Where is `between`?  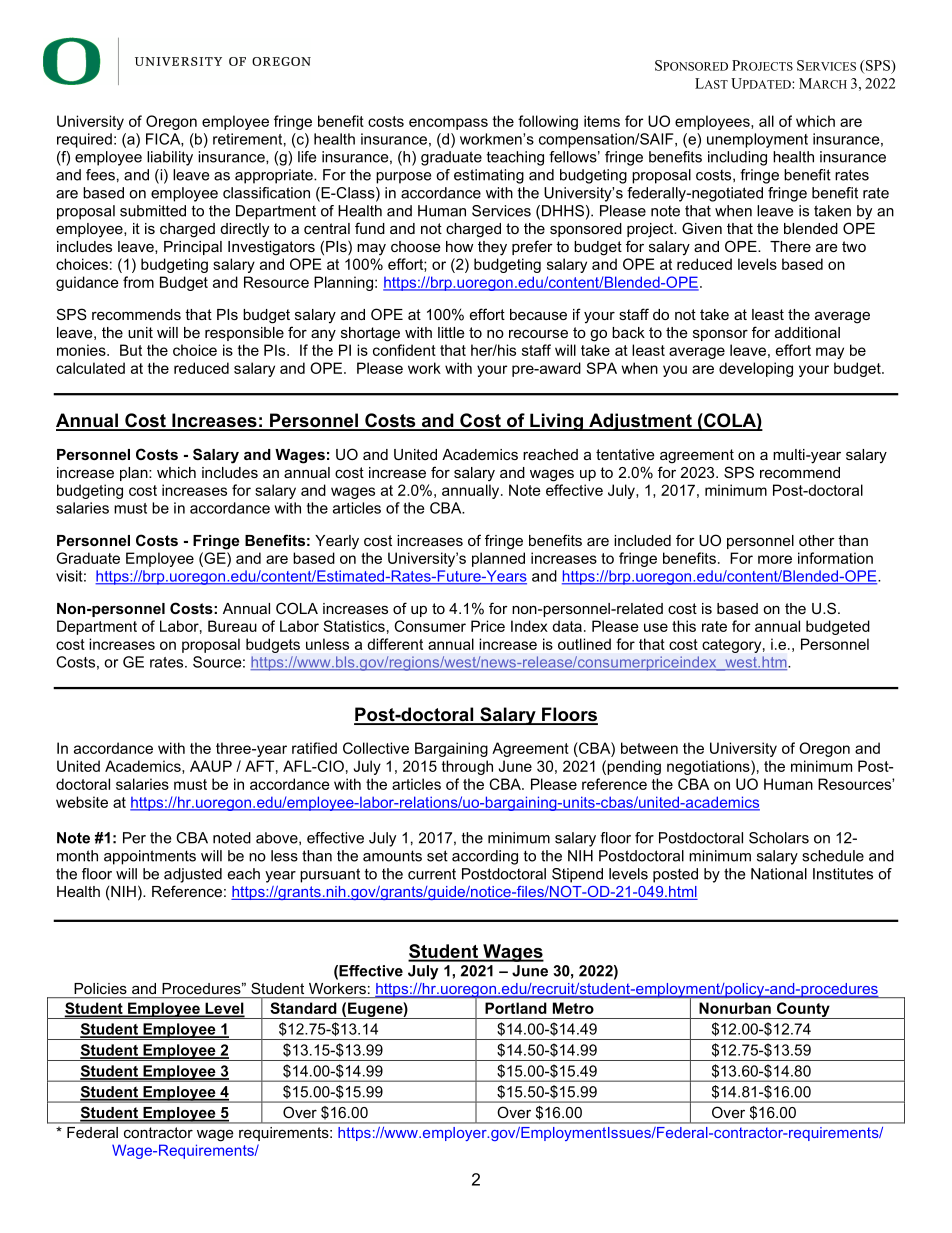 between is located at coordinates (649, 748).
